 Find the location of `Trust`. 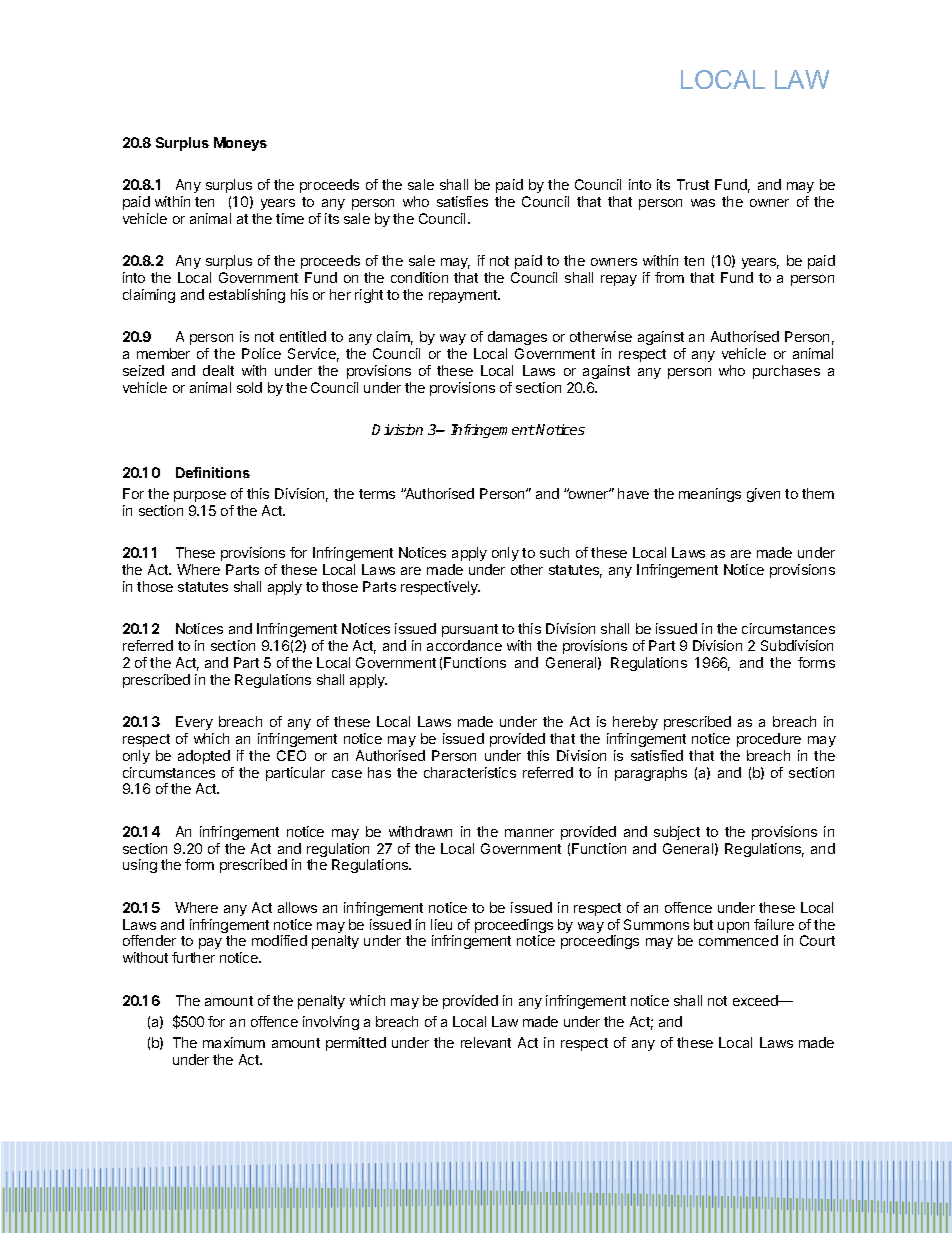

Trust is located at coordinates (693, 184).
